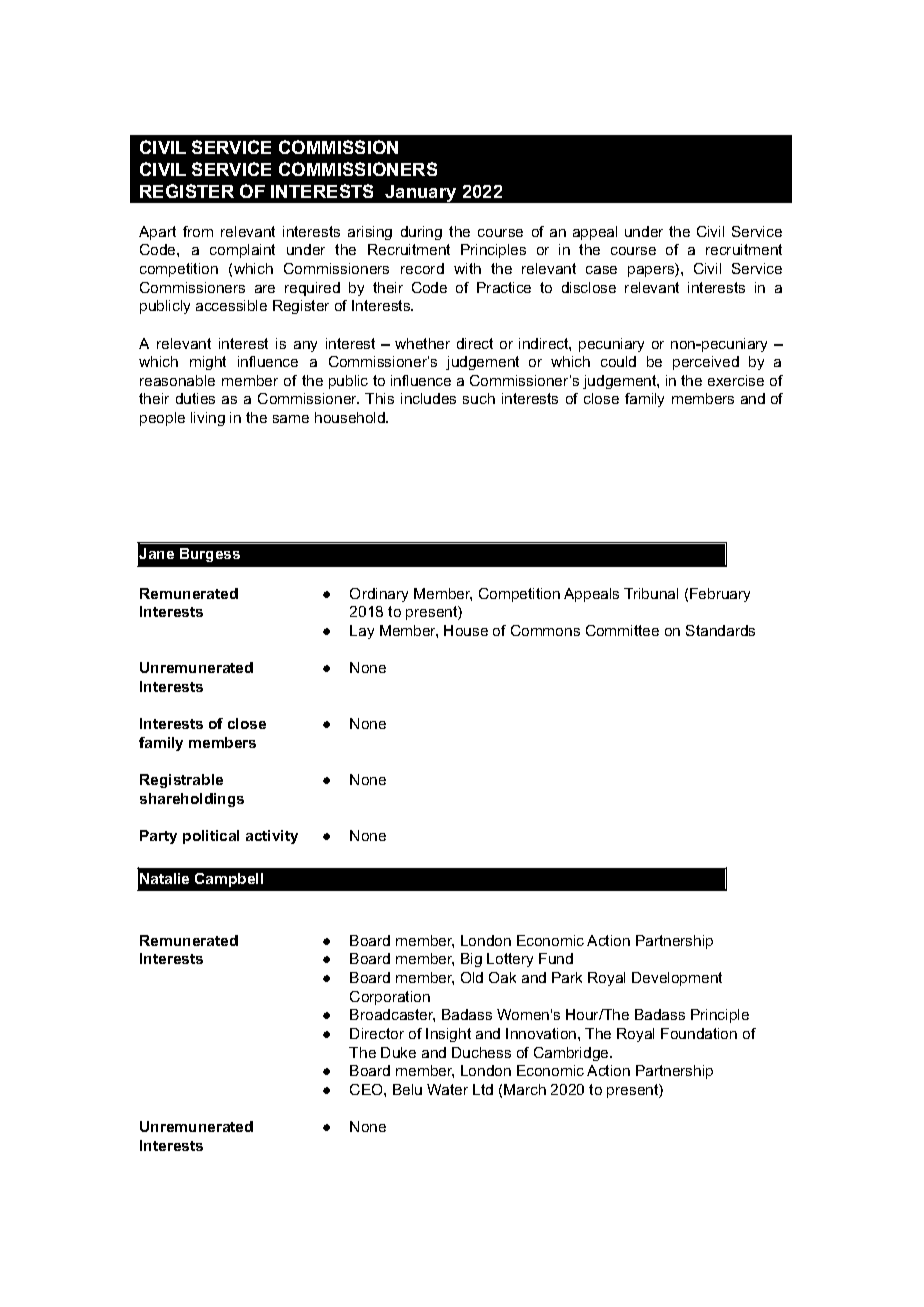  I want to click on with, so click(467, 268).
